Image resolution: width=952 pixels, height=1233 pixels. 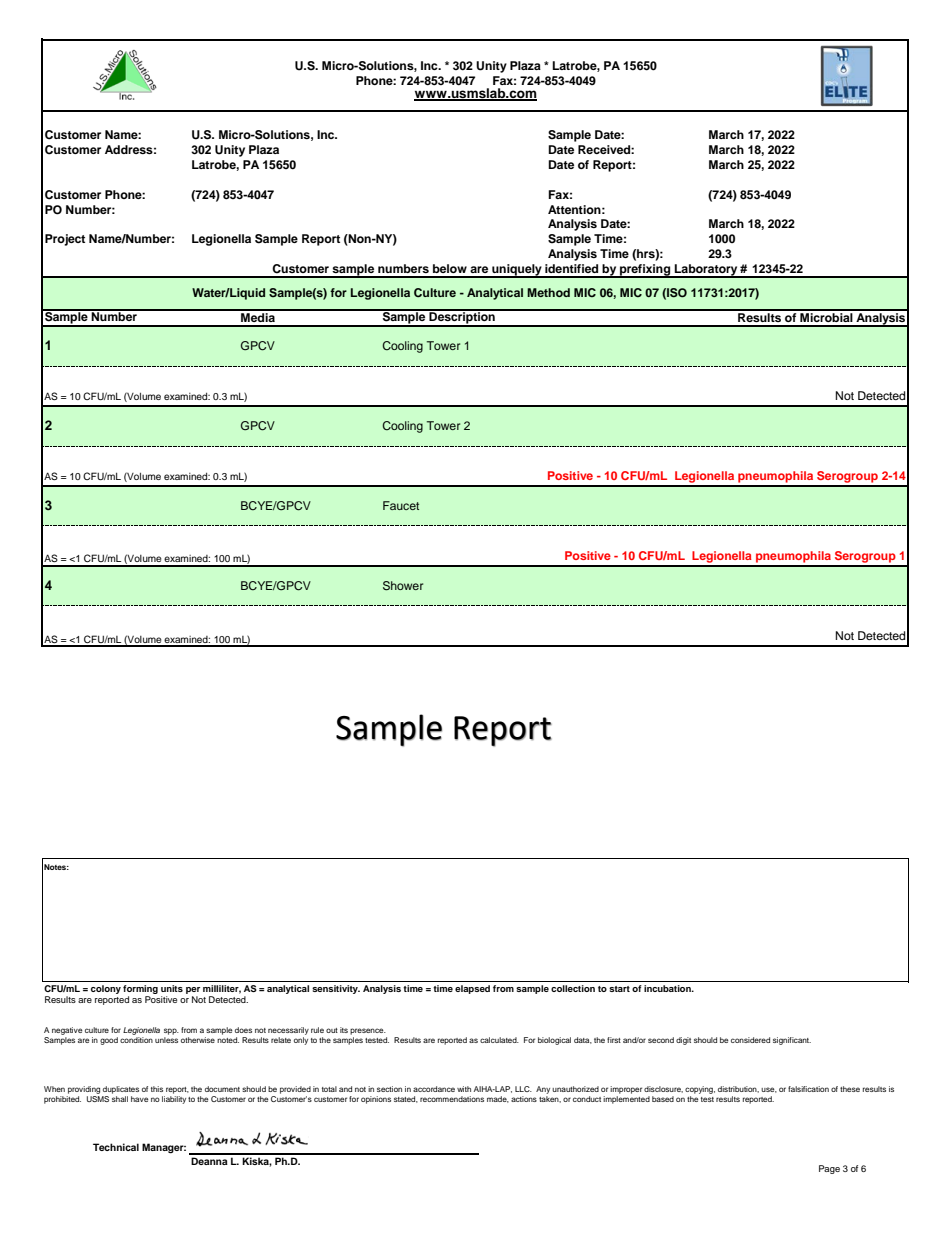 What do you see at coordinates (116, 1147) in the screenshot?
I see `Technical` at bounding box center [116, 1147].
